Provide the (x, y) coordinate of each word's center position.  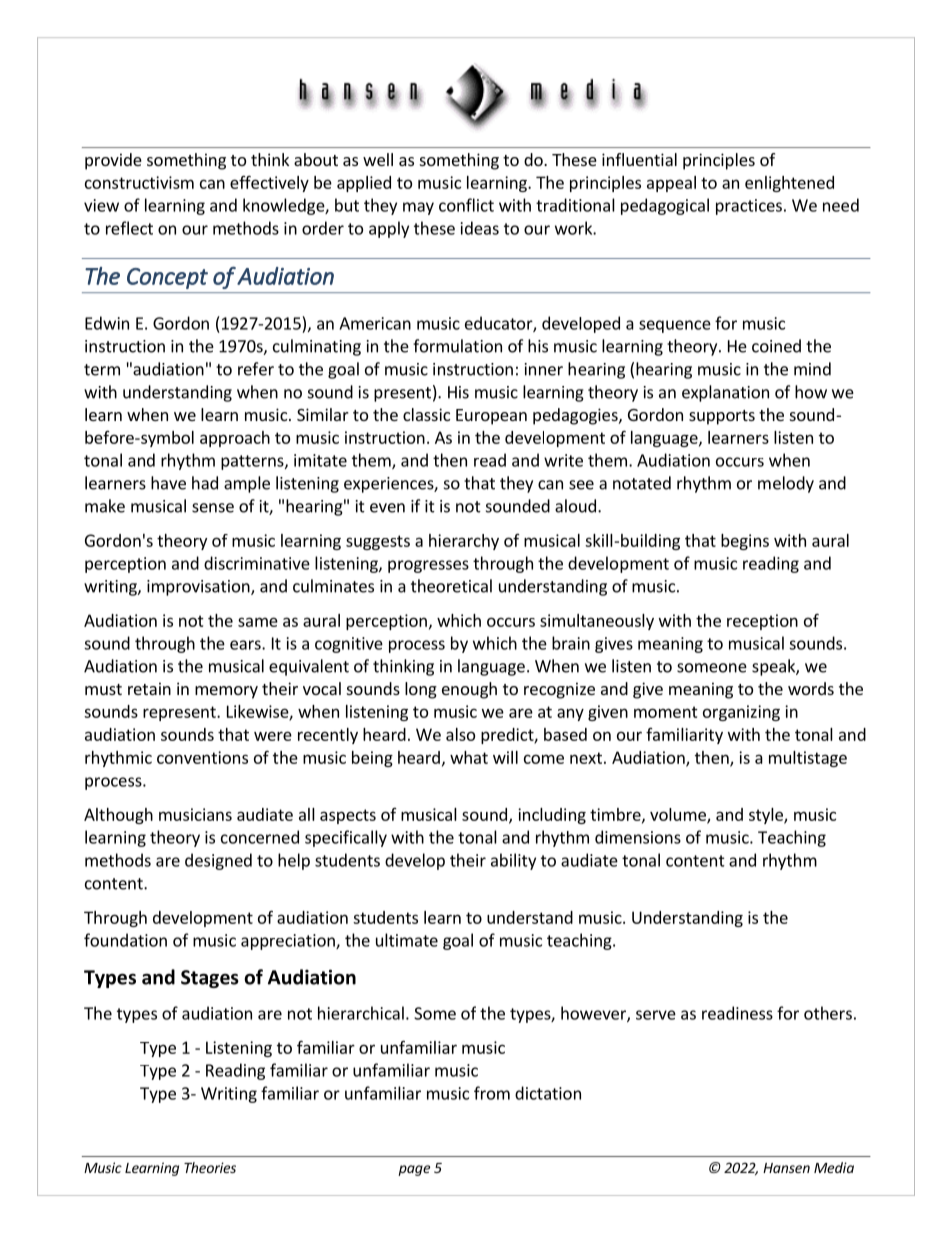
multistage (808, 759)
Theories (210, 1167)
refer (256, 369)
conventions (202, 757)
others (828, 1013)
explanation (725, 393)
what (469, 757)
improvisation (199, 588)
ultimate (407, 940)
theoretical (451, 586)
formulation (457, 346)
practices (749, 207)
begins (745, 542)
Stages (210, 979)
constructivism (139, 182)
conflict (466, 205)
